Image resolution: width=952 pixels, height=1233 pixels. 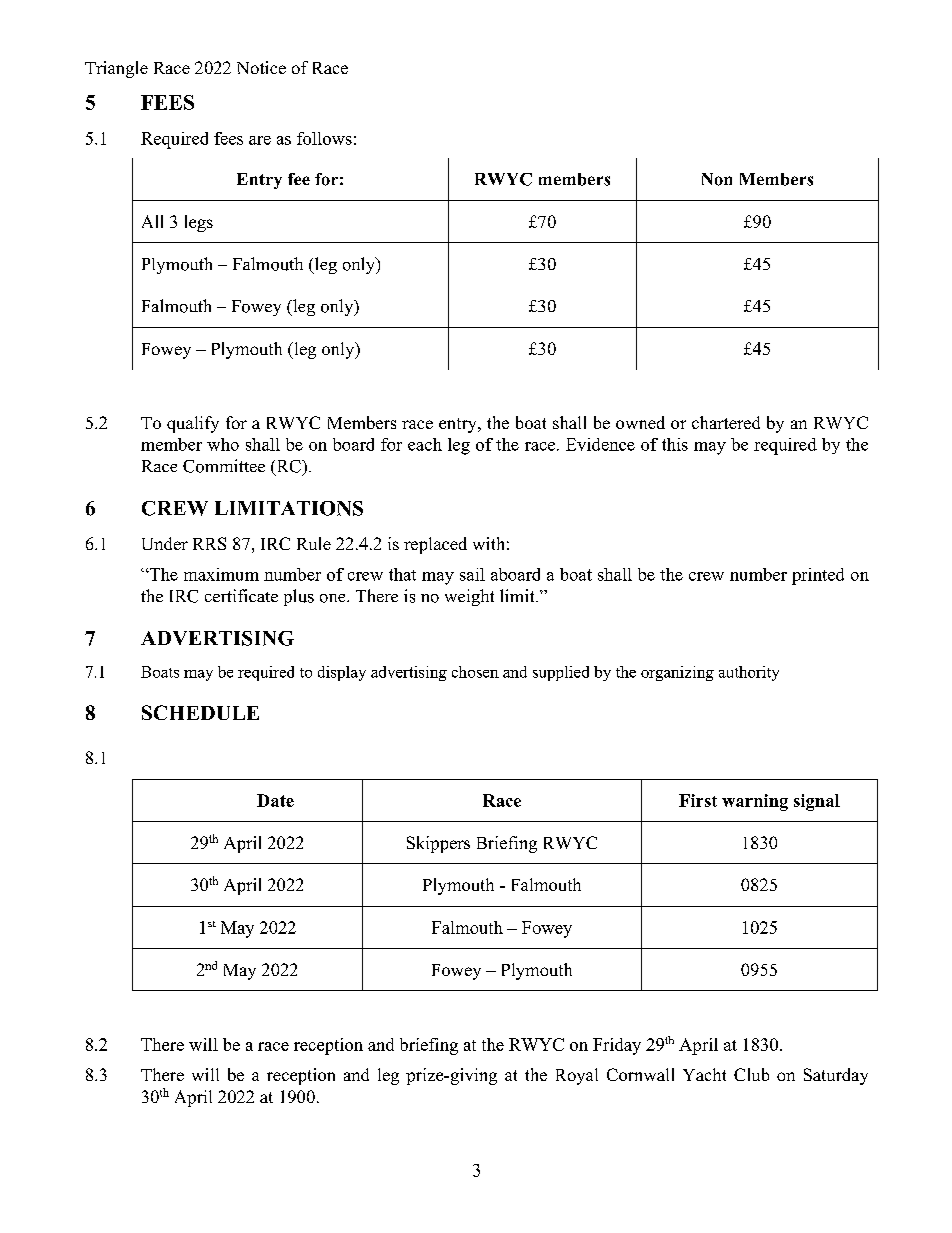 I want to click on each, so click(x=425, y=444).
